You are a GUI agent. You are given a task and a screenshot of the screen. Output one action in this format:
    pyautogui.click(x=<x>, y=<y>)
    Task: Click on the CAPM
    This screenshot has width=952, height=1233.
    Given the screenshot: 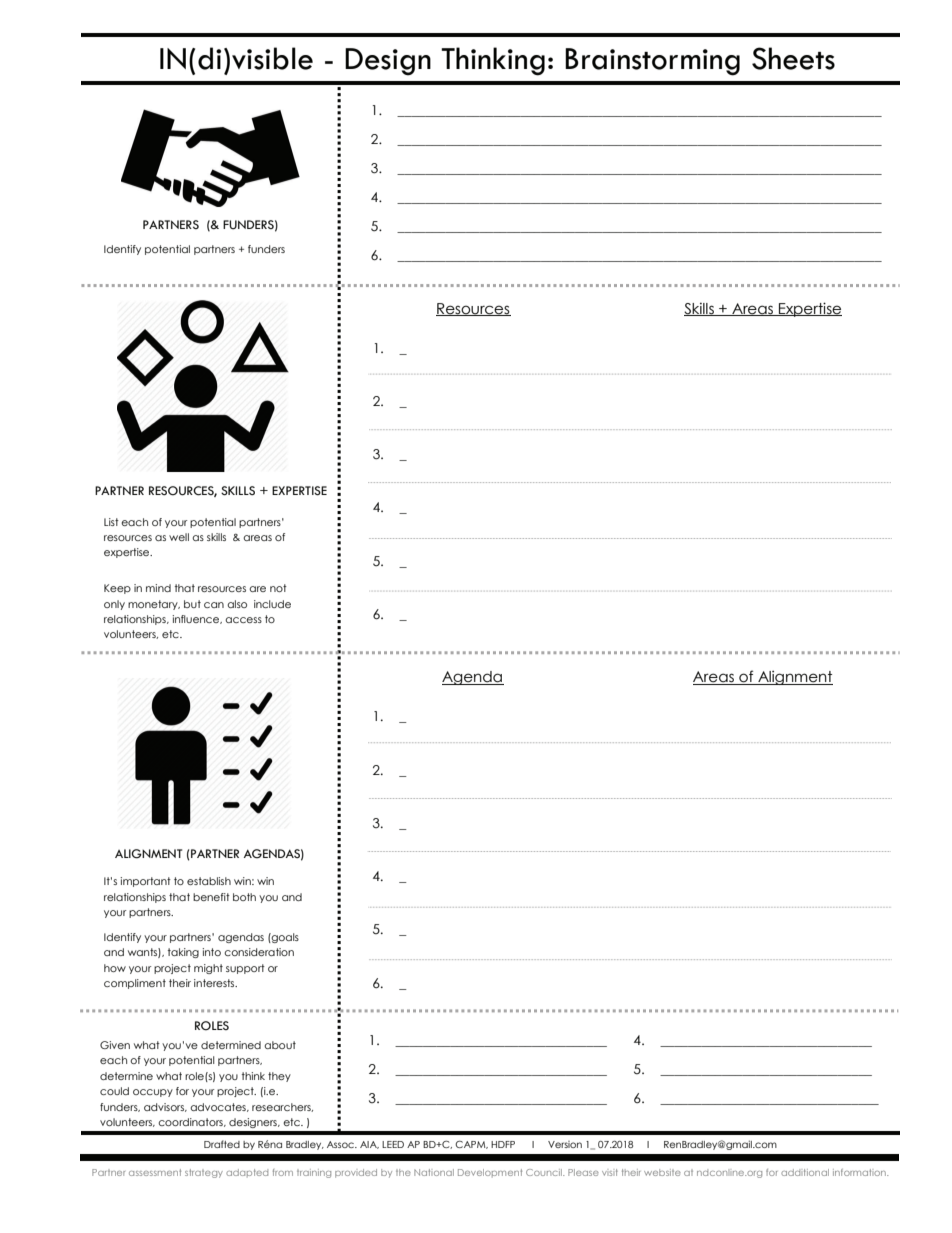 What is the action you would take?
    pyautogui.click(x=471, y=1145)
